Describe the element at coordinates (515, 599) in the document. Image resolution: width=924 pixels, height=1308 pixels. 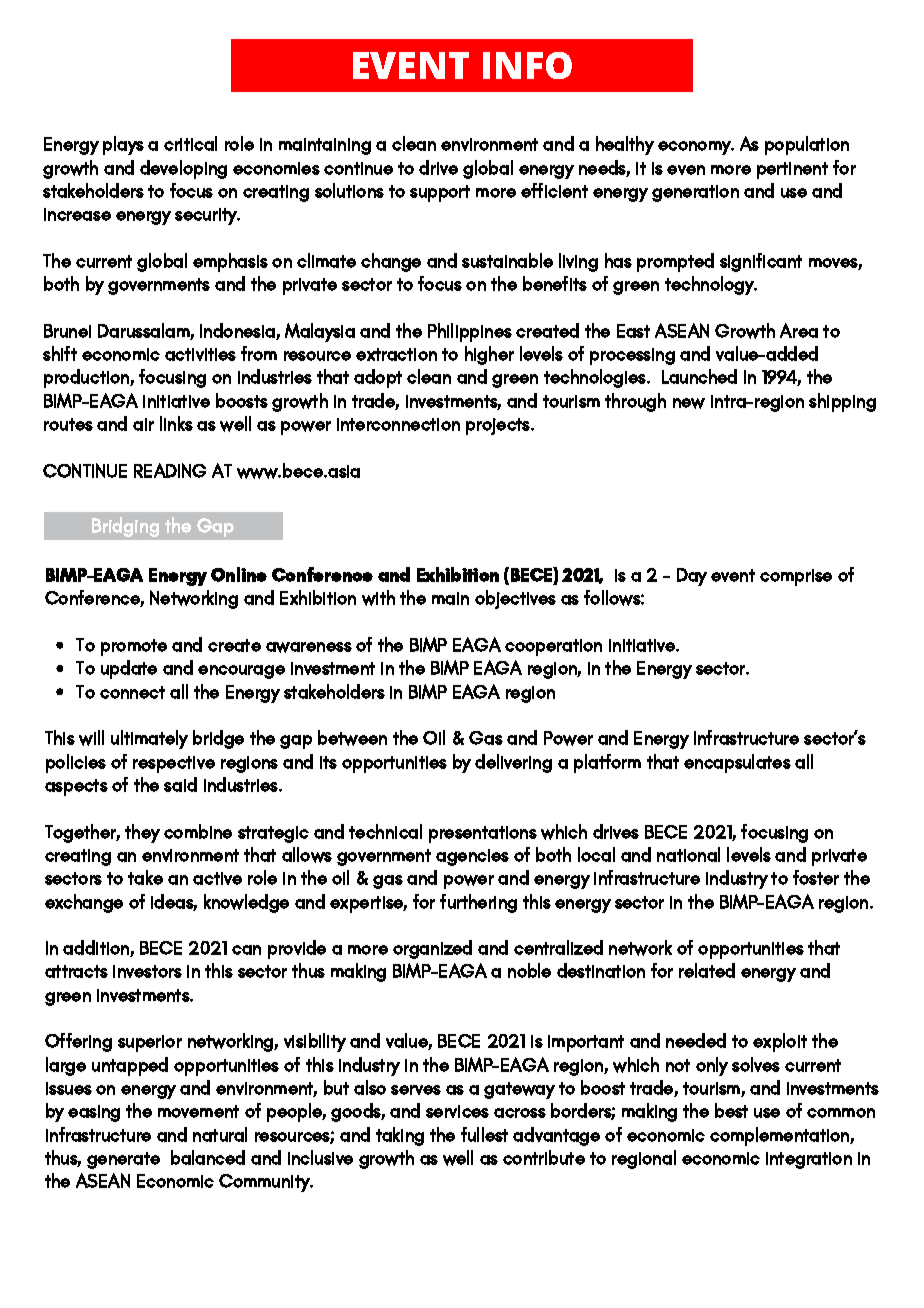
I see `objectives` at that location.
